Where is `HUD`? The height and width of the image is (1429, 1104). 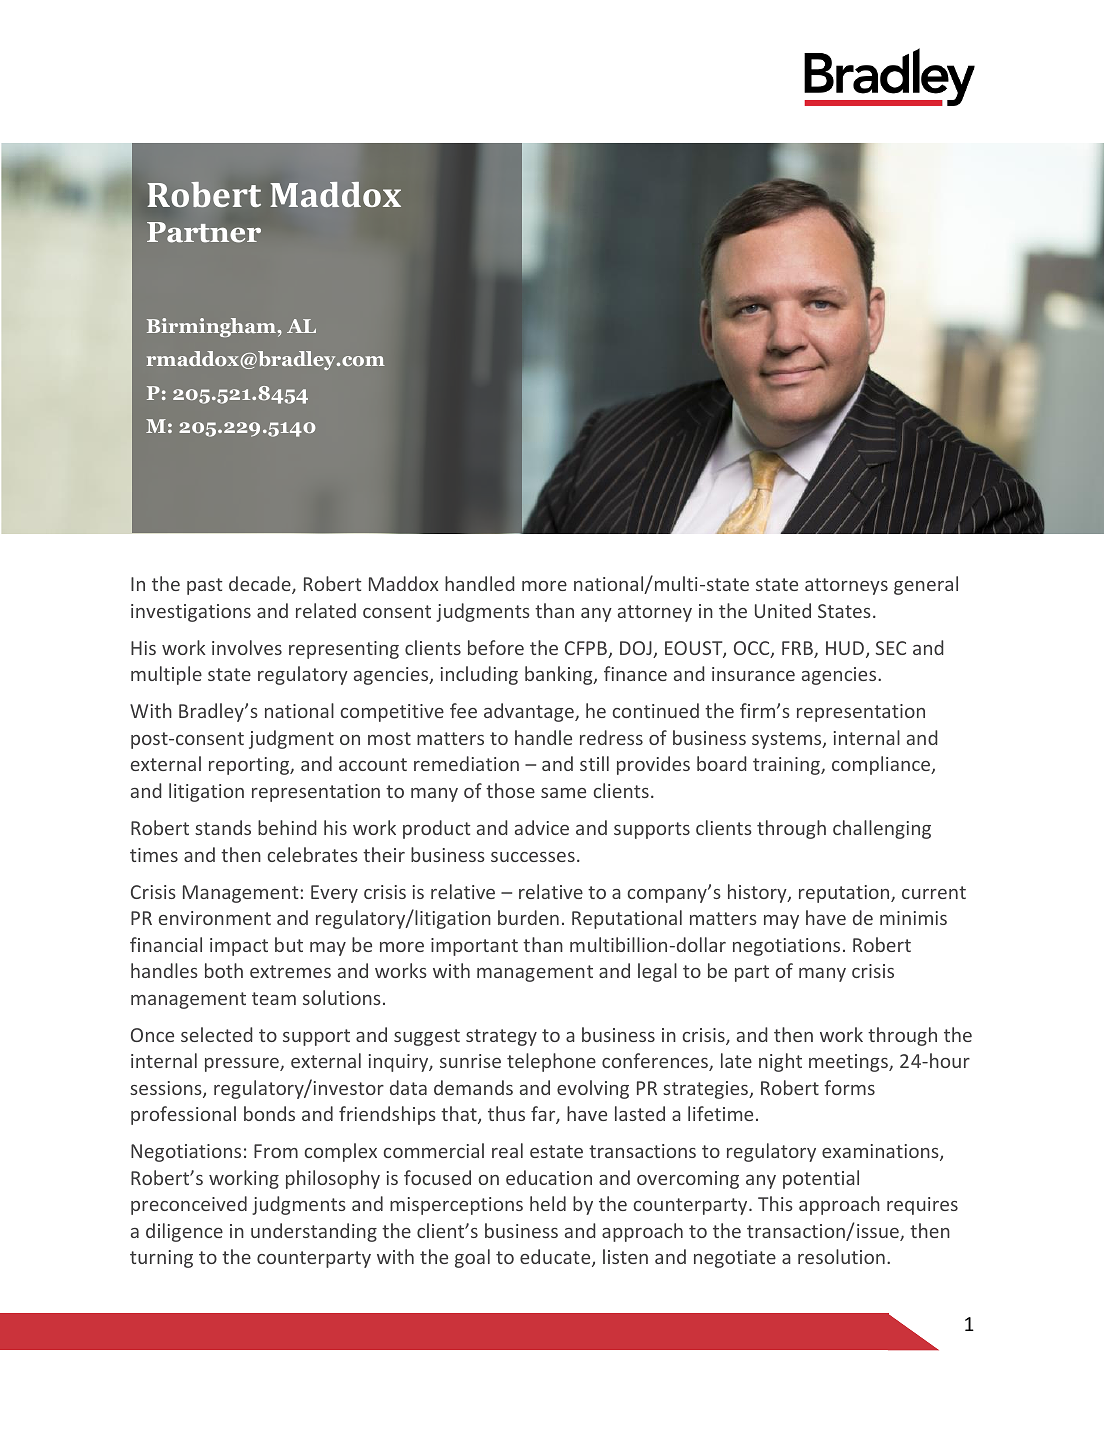 HUD is located at coordinates (846, 649).
